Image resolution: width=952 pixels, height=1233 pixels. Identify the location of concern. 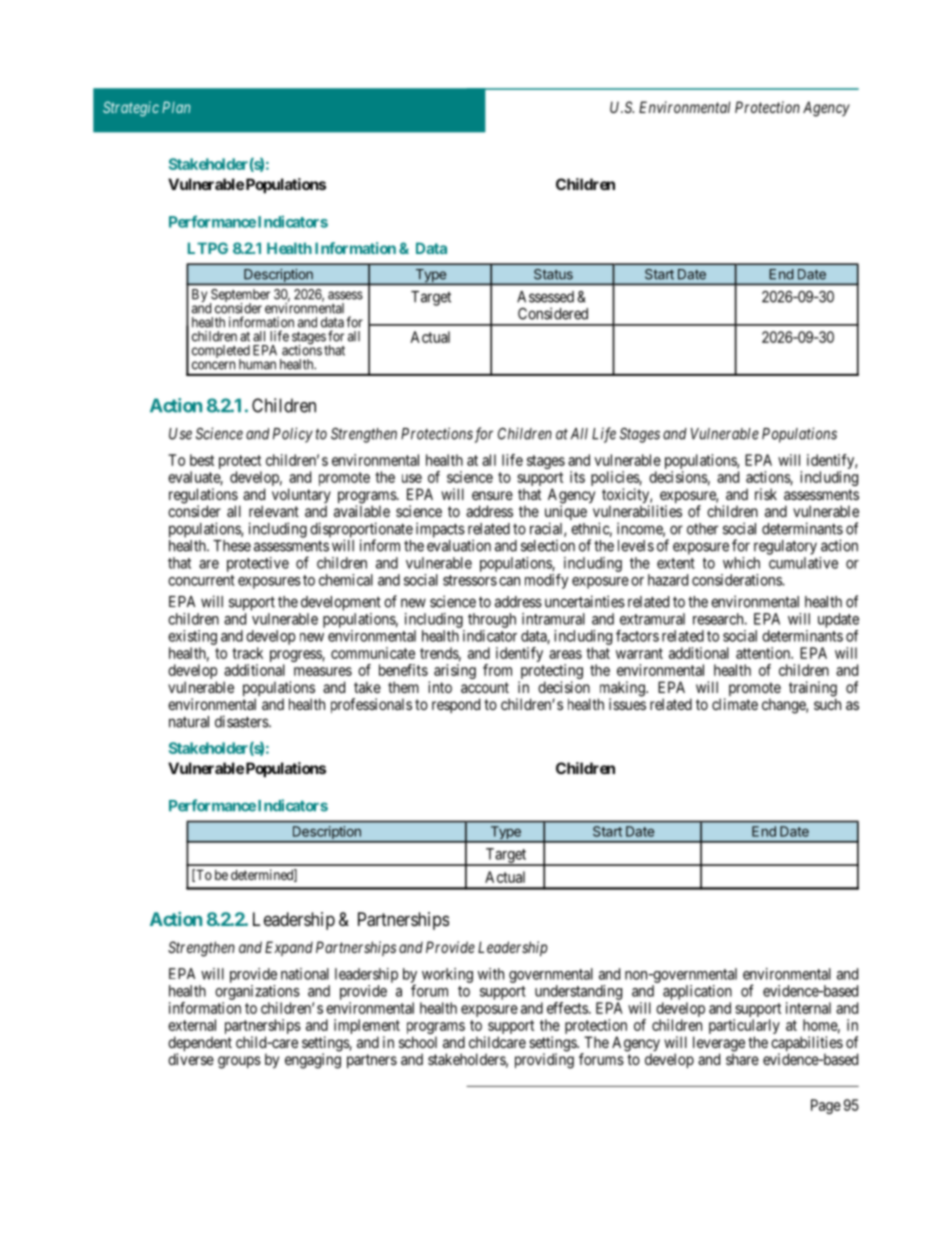
(213, 365).
